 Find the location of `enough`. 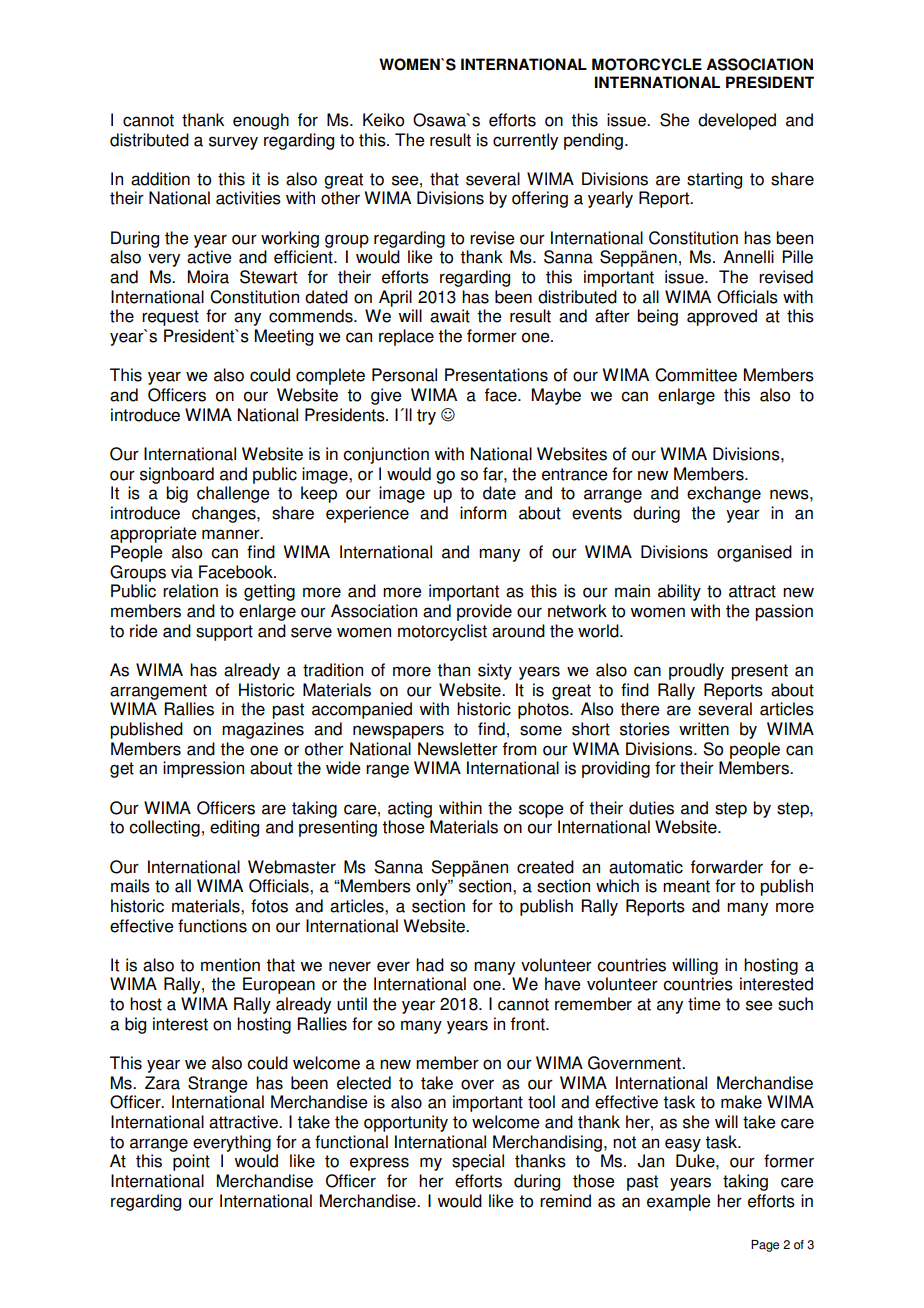

enough is located at coordinates (261, 121).
